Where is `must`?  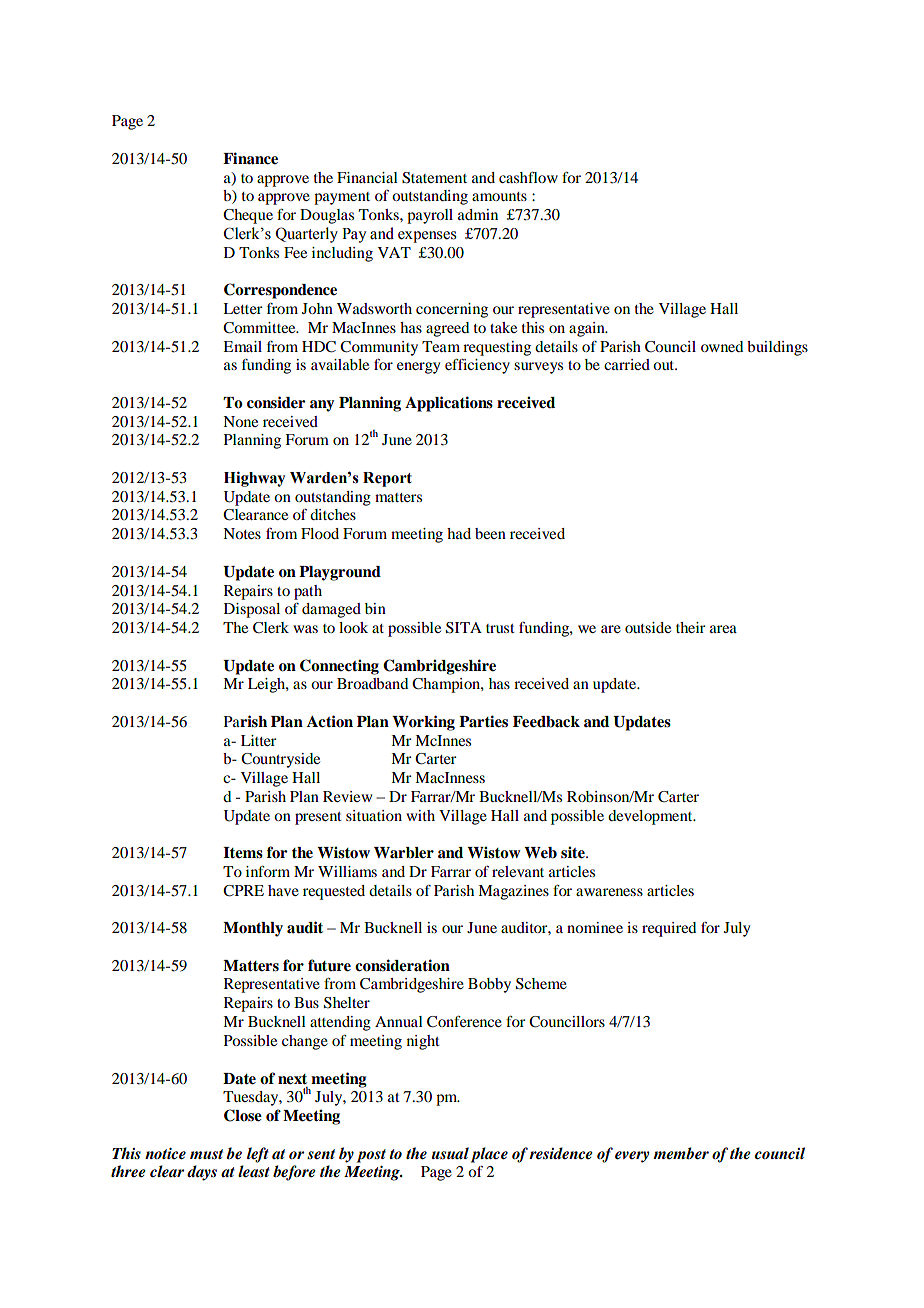 must is located at coordinates (206, 1154).
